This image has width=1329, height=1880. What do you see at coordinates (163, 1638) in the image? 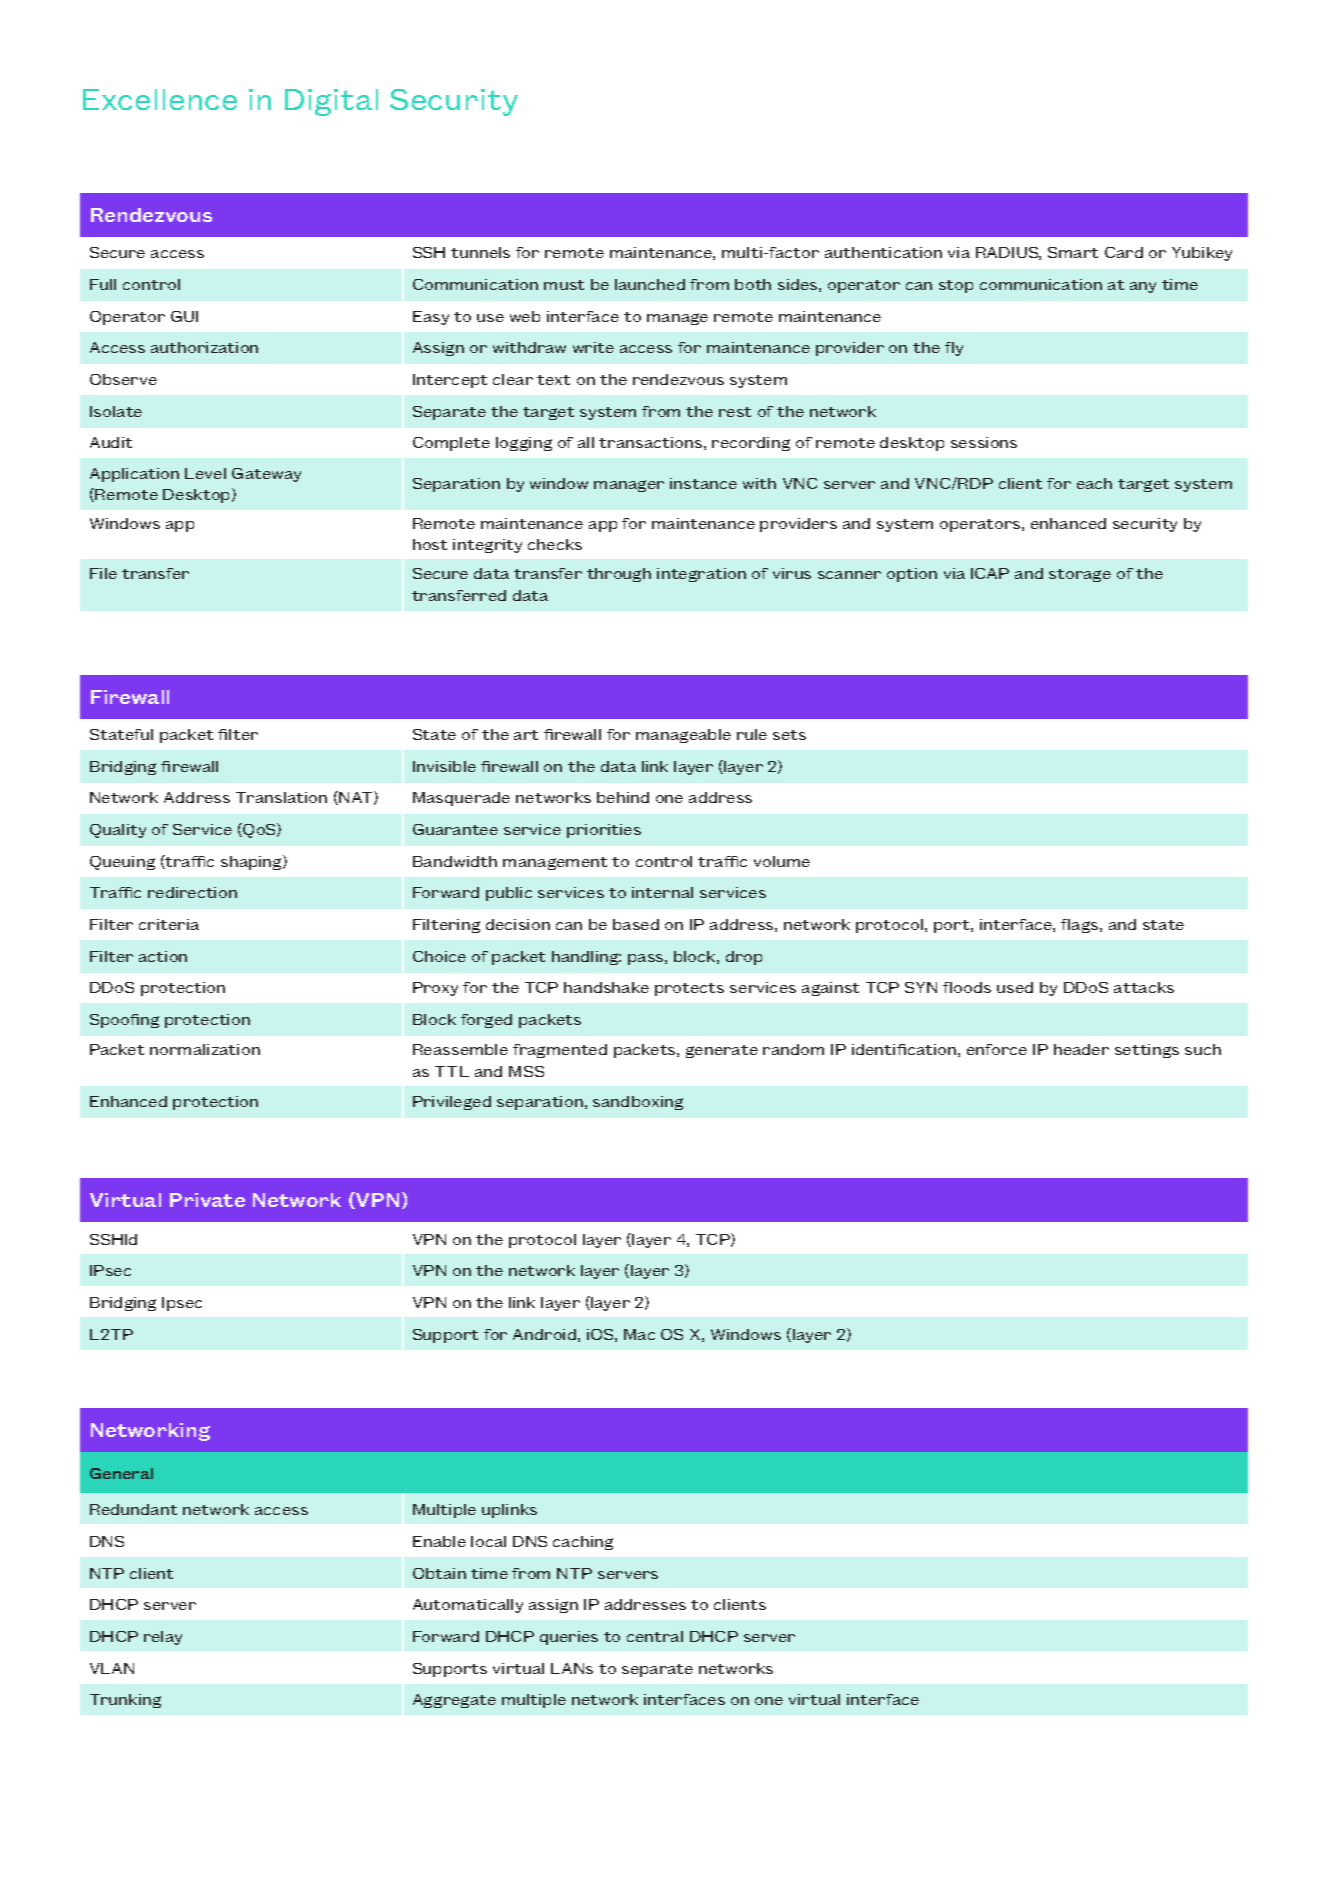
I see `relay` at bounding box center [163, 1638].
